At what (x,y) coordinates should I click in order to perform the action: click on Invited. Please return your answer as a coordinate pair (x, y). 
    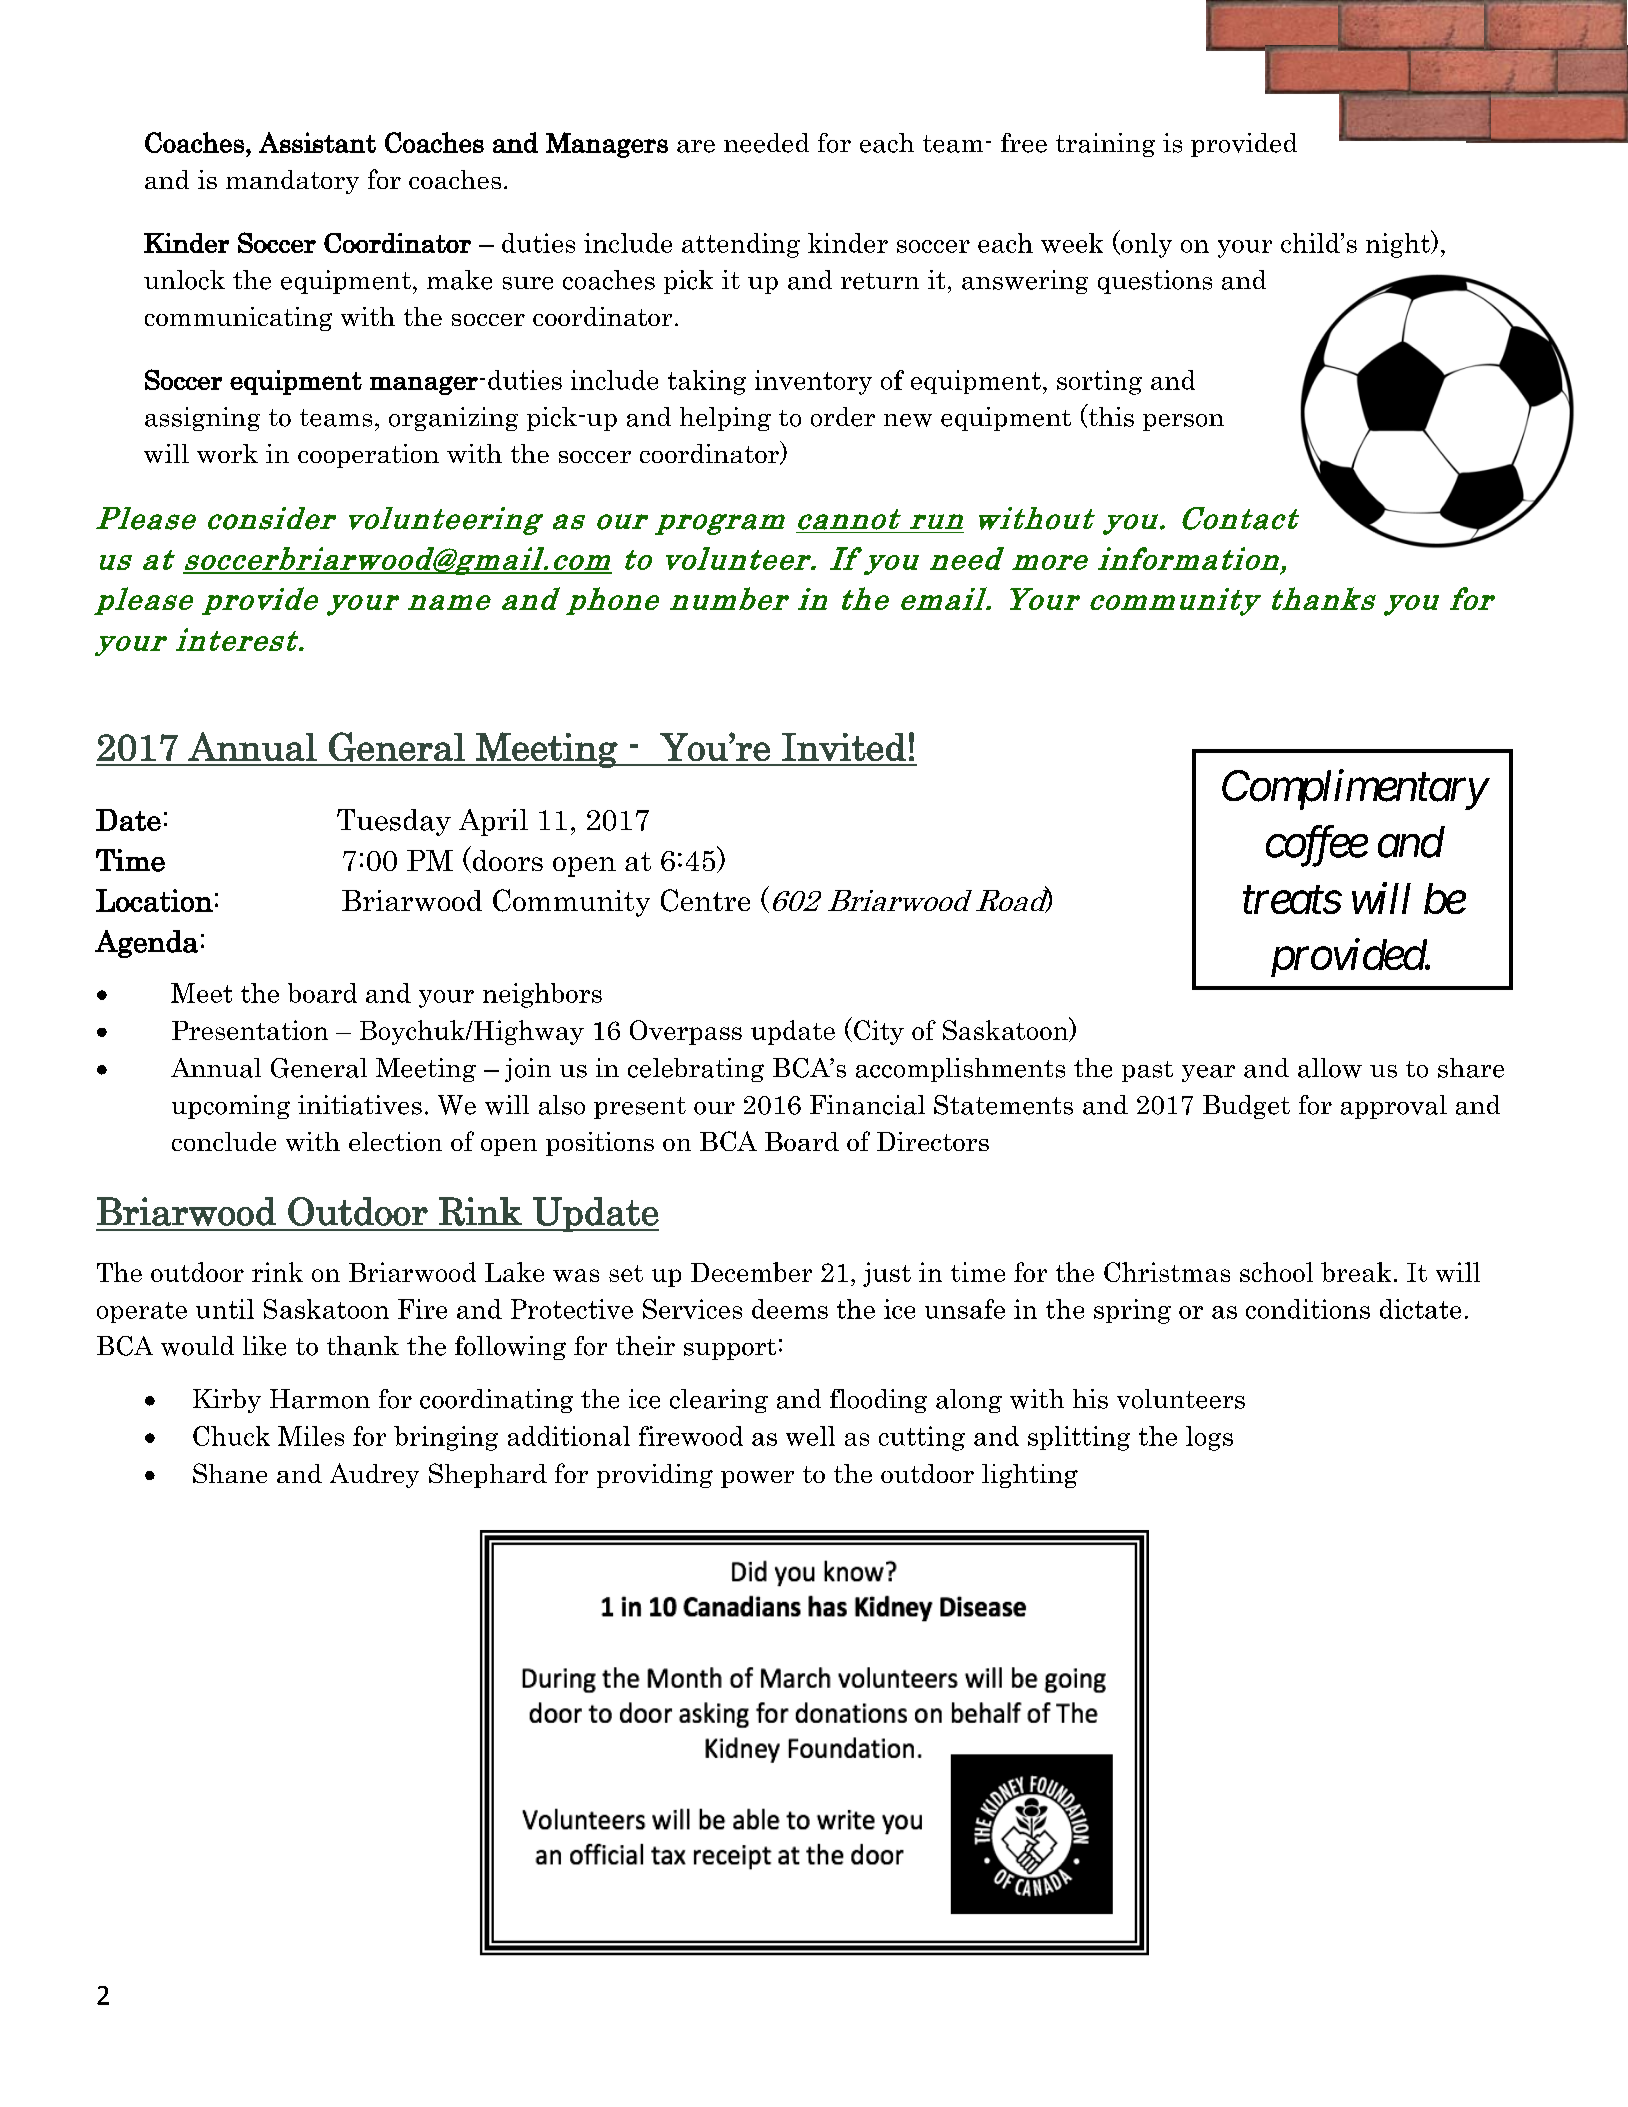
    Looking at the image, I should click on (844, 747).
